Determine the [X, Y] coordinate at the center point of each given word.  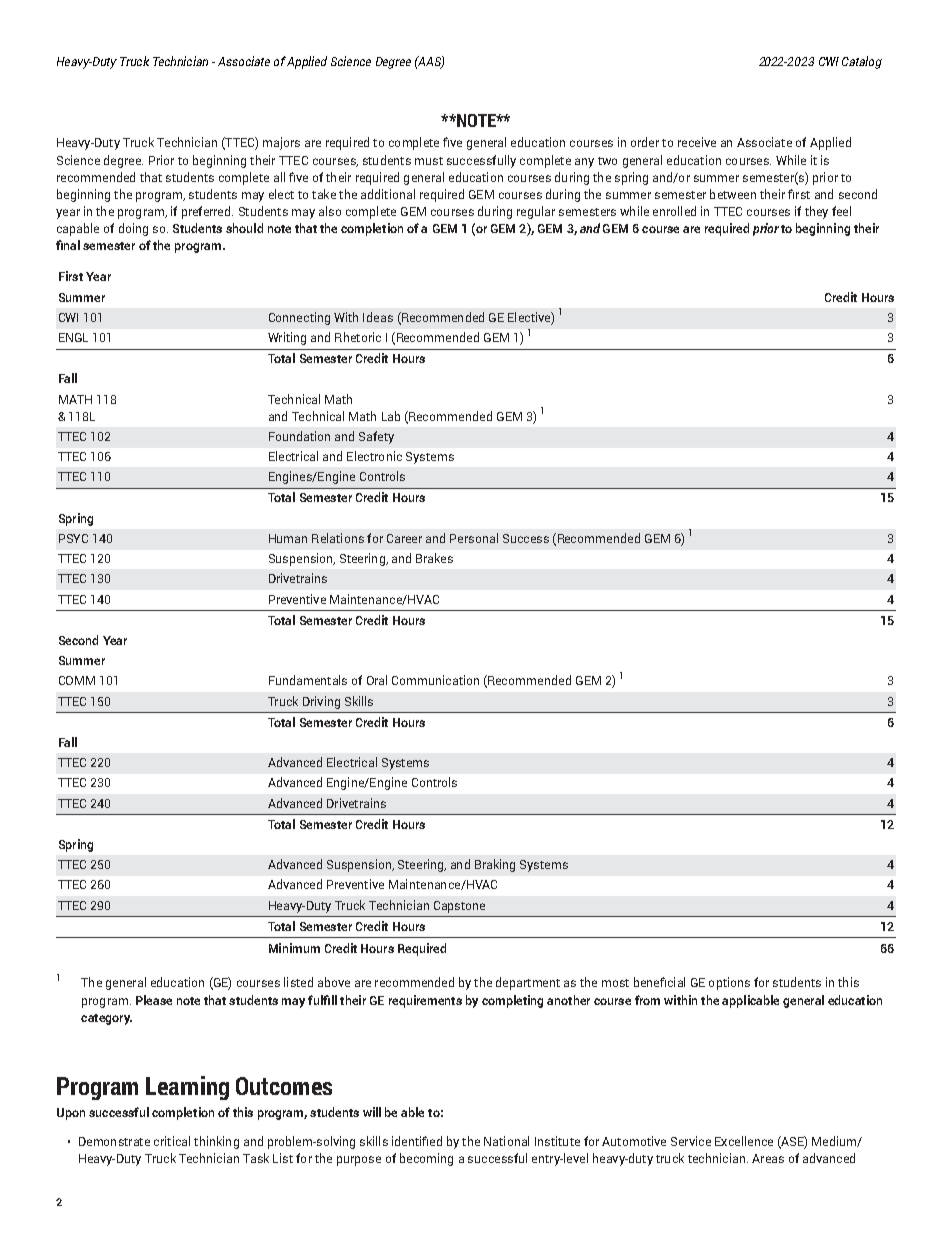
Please [154, 1000]
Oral [377, 680]
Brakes [434, 558]
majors [281, 143]
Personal [474, 538]
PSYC [73, 538]
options [729, 983]
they [816, 212]
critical [172, 1141]
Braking [495, 865]
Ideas [378, 317]
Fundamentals [308, 680]
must [429, 161]
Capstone [459, 907]
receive [697, 142]
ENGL [73, 337]
